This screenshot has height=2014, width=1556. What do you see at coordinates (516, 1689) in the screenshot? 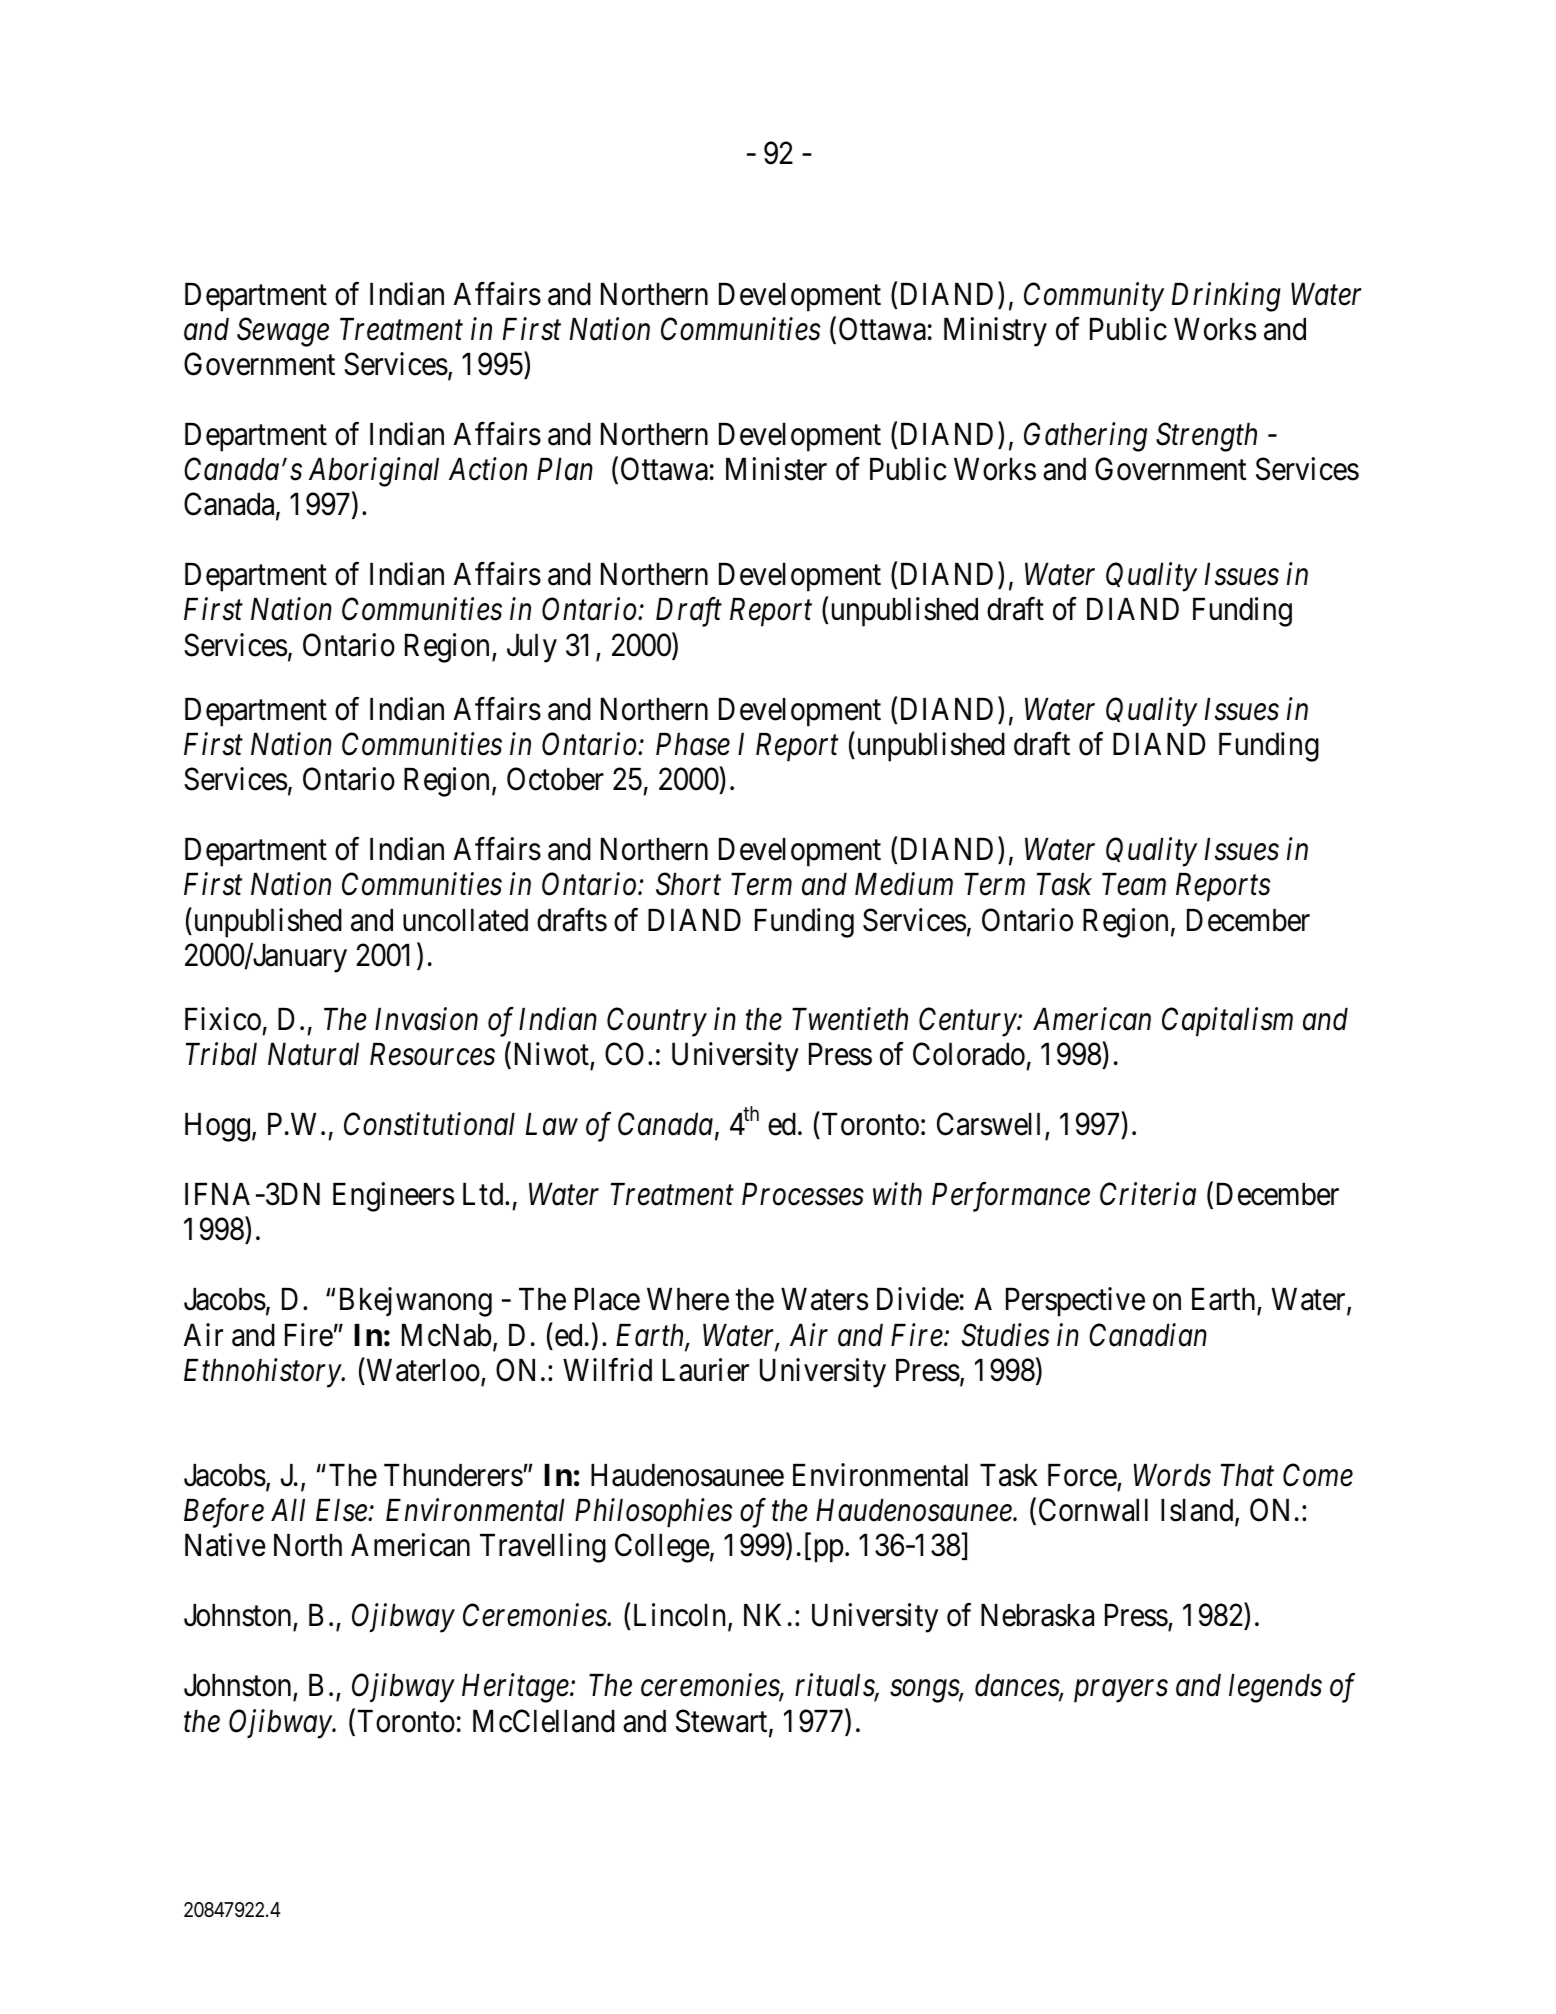
I see `Heritage` at bounding box center [516, 1689].
